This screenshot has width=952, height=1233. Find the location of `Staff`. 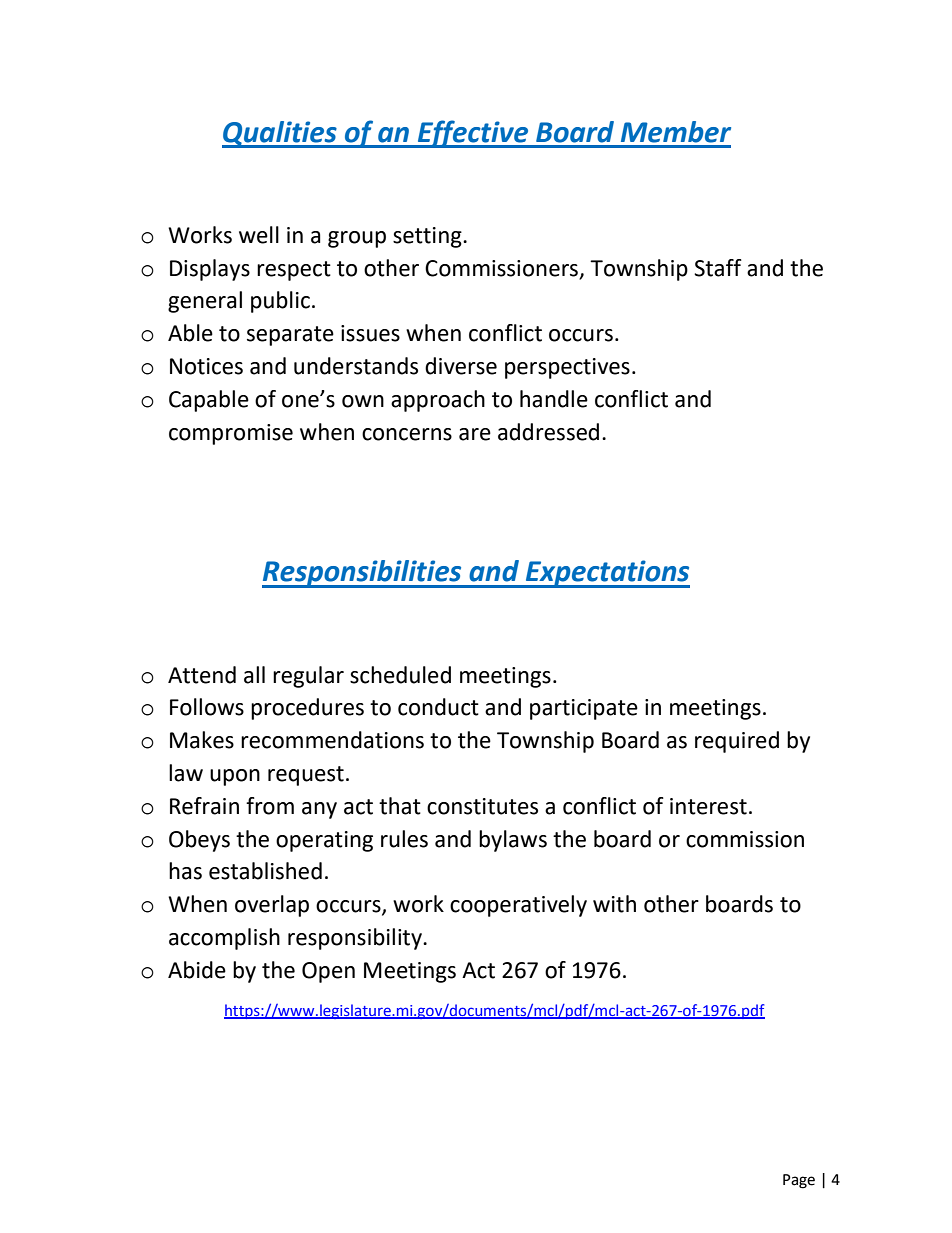

Staff is located at coordinates (718, 268).
